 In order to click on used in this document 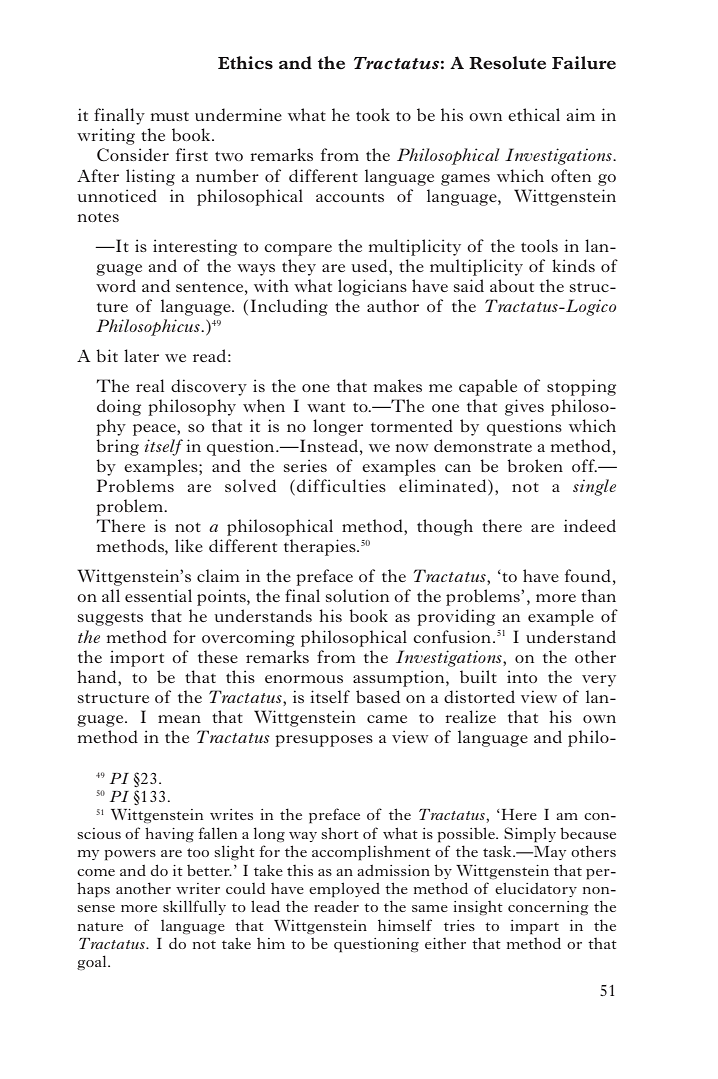, I will do `click(370, 265)`.
